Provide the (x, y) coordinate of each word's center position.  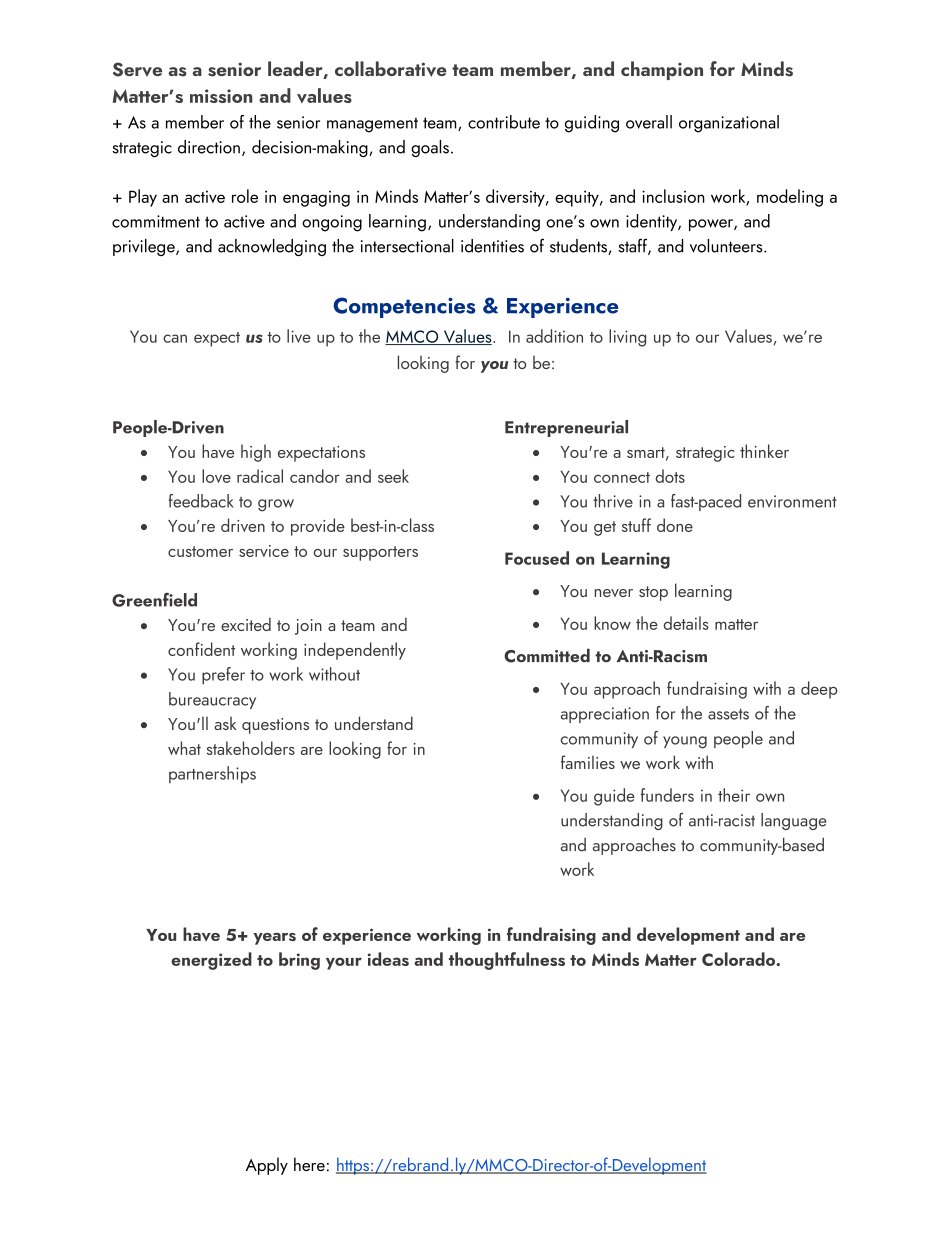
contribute (504, 122)
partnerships (212, 775)
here (309, 1164)
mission (221, 96)
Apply (266, 1166)
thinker (764, 451)
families (588, 762)
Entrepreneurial (566, 428)
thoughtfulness (507, 961)
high (256, 453)
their (734, 795)
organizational (729, 124)
